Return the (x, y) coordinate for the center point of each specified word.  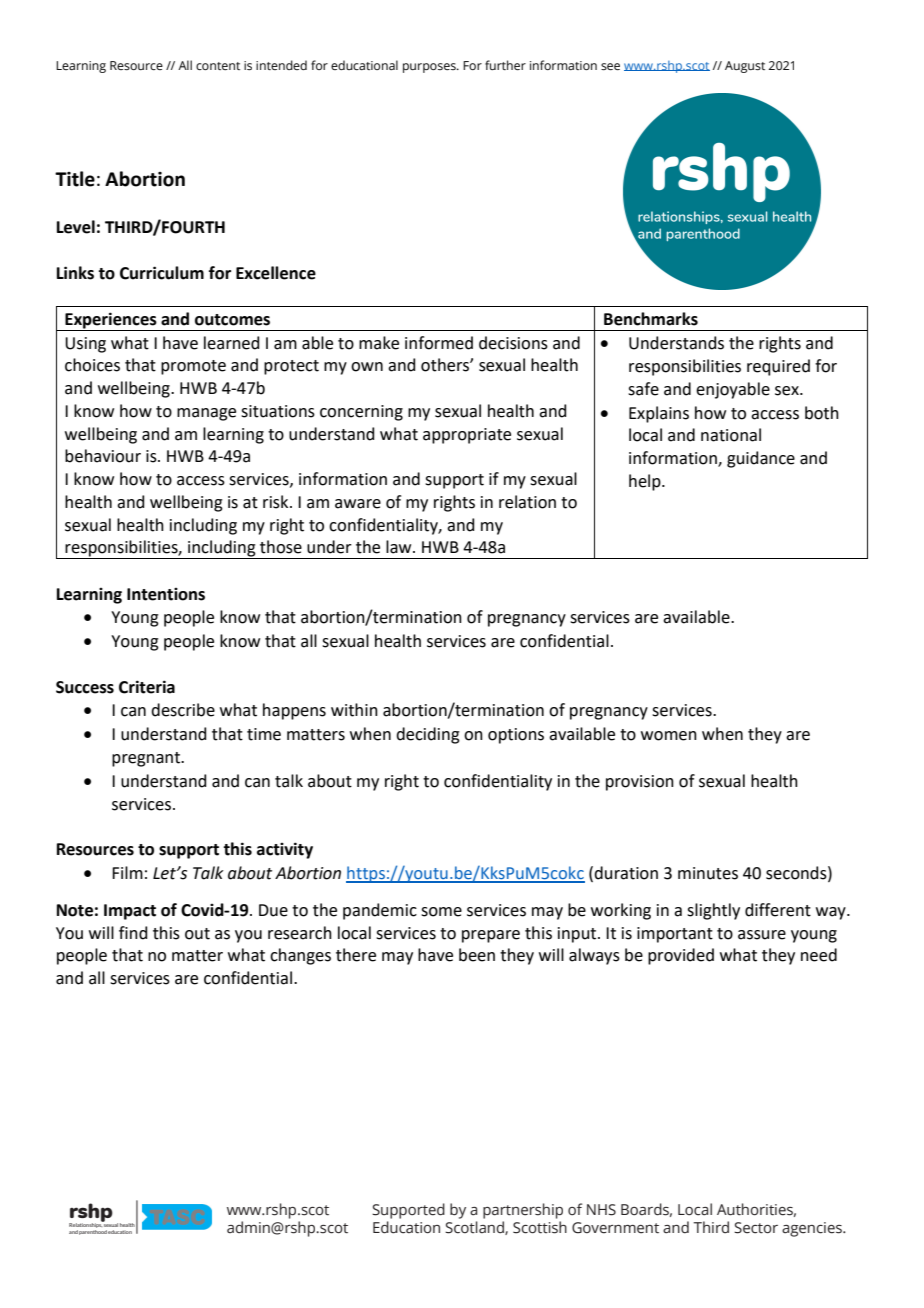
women (669, 736)
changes (300, 956)
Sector (756, 1228)
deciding (428, 735)
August (745, 67)
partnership (523, 1211)
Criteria (147, 687)
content (218, 66)
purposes (430, 68)
